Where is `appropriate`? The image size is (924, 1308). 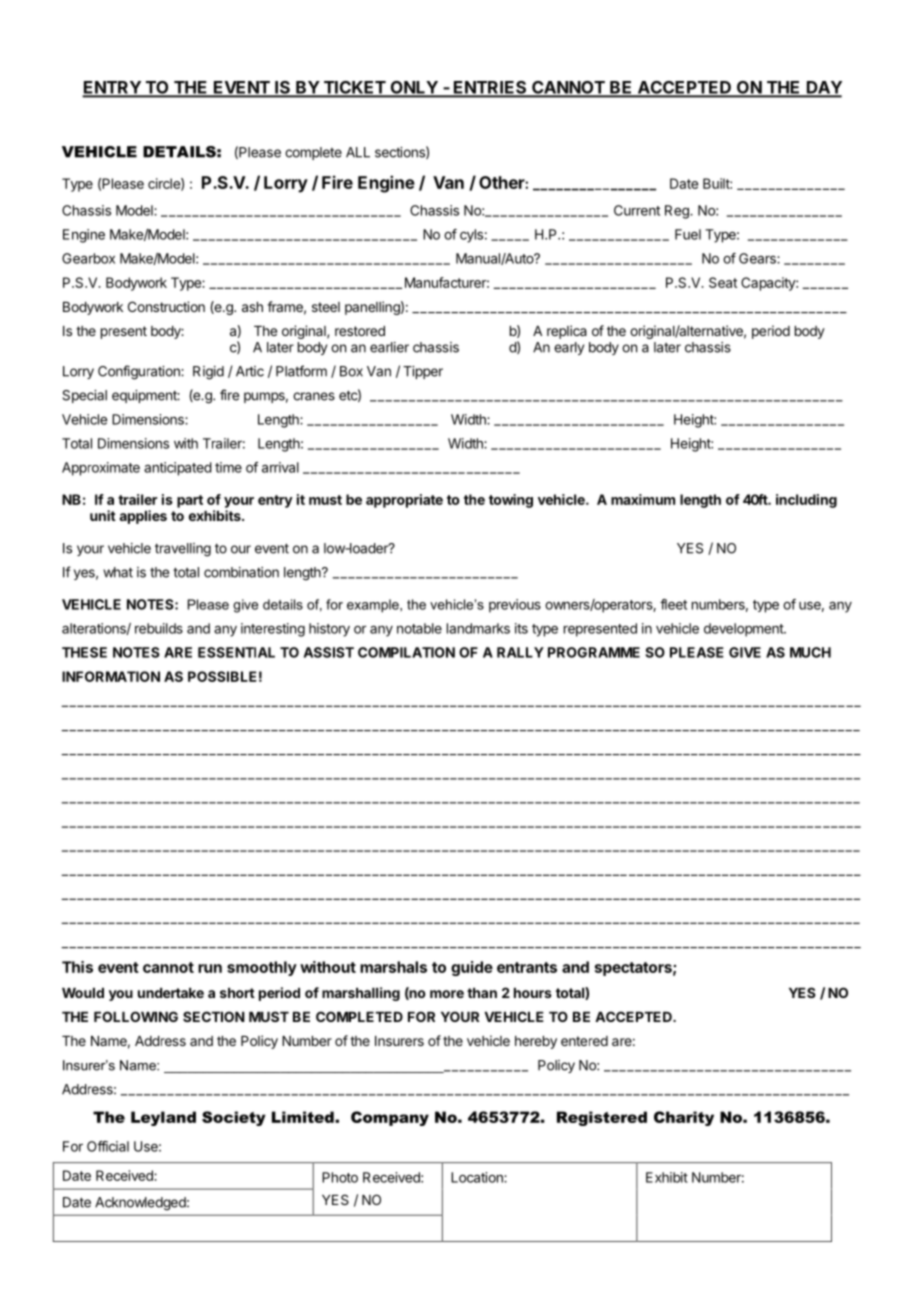
appropriate is located at coordinates (404, 501).
